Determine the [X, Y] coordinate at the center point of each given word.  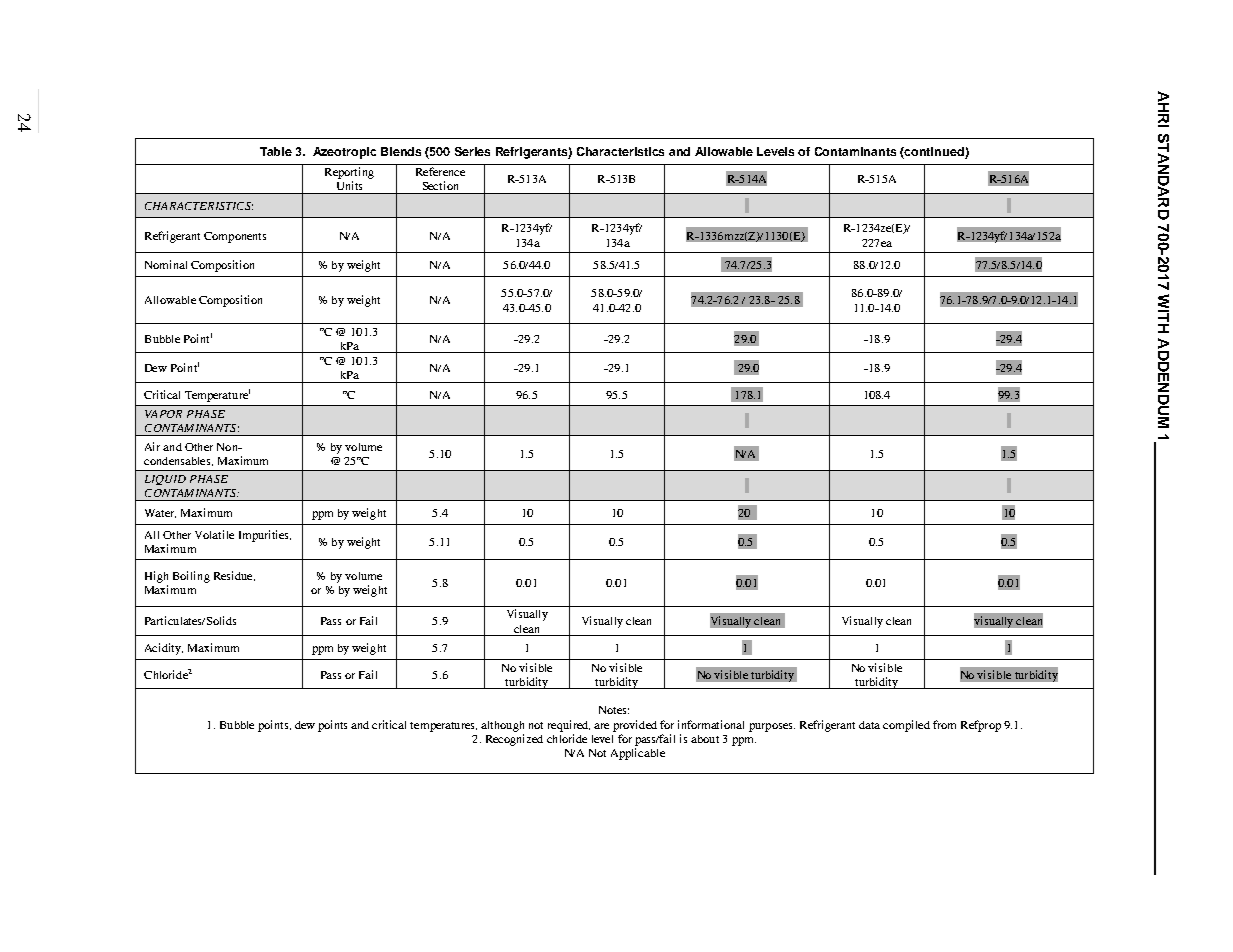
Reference [440, 171]
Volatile [214, 534]
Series [472, 151]
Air [152, 446]
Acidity [164, 649]
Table [276, 151]
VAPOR [163, 414]
